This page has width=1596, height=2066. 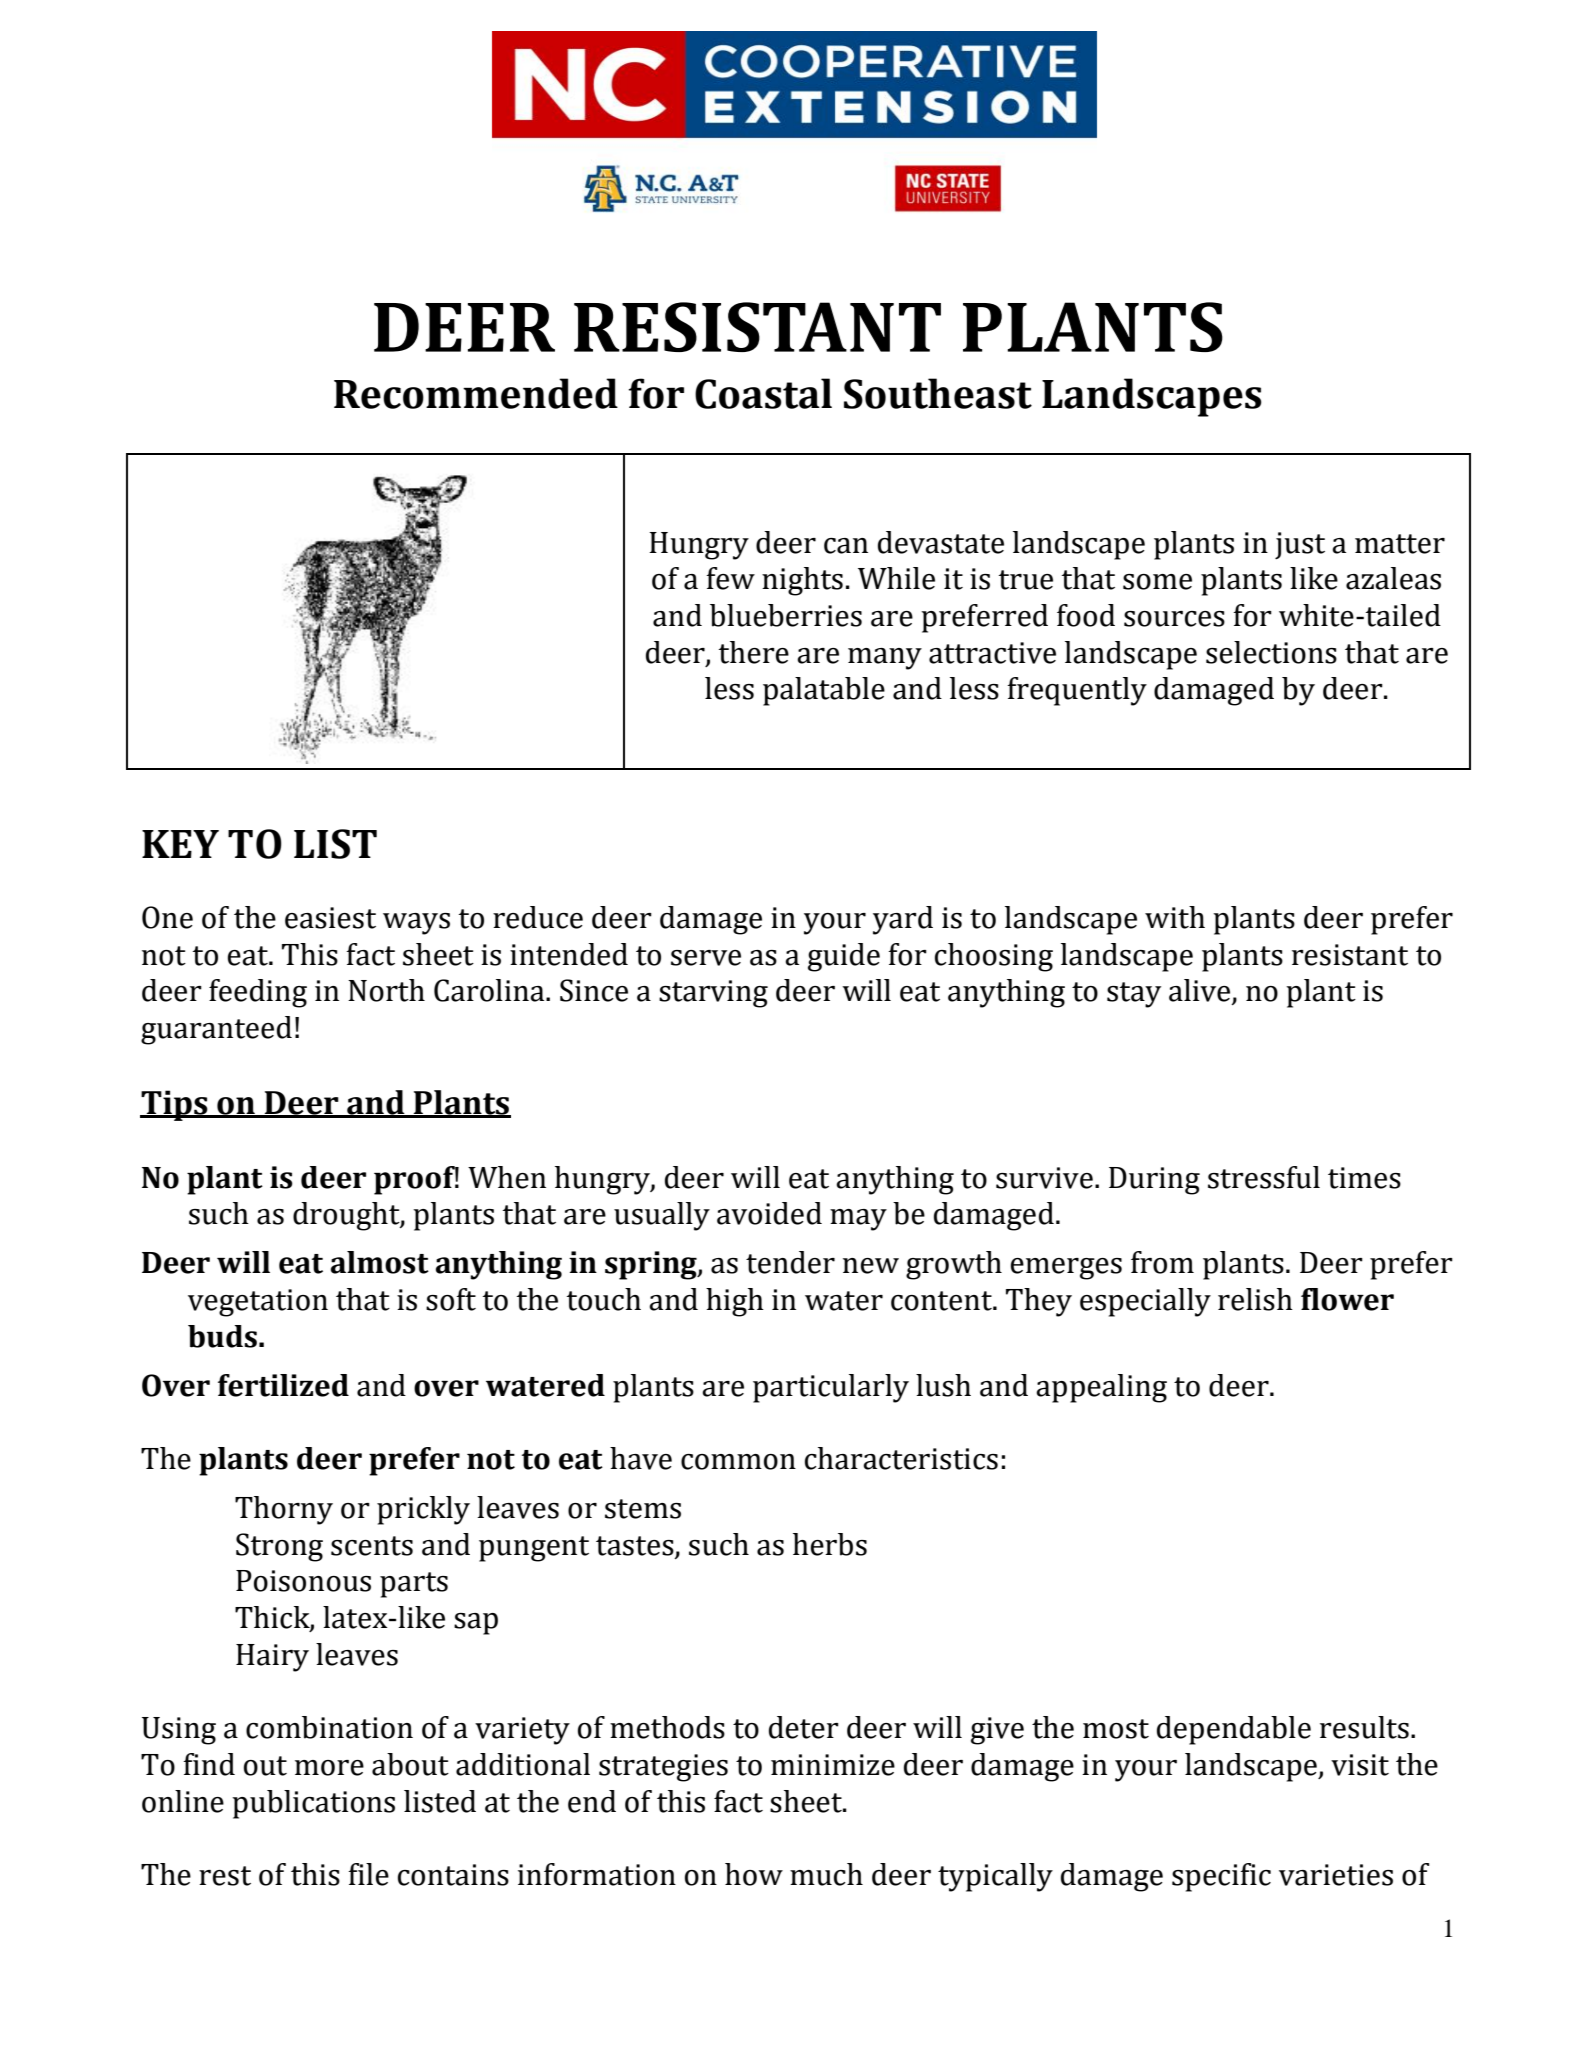 What do you see at coordinates (175, 1105) in the page?
I see `Tips` at bounding box center [175, 1105].
